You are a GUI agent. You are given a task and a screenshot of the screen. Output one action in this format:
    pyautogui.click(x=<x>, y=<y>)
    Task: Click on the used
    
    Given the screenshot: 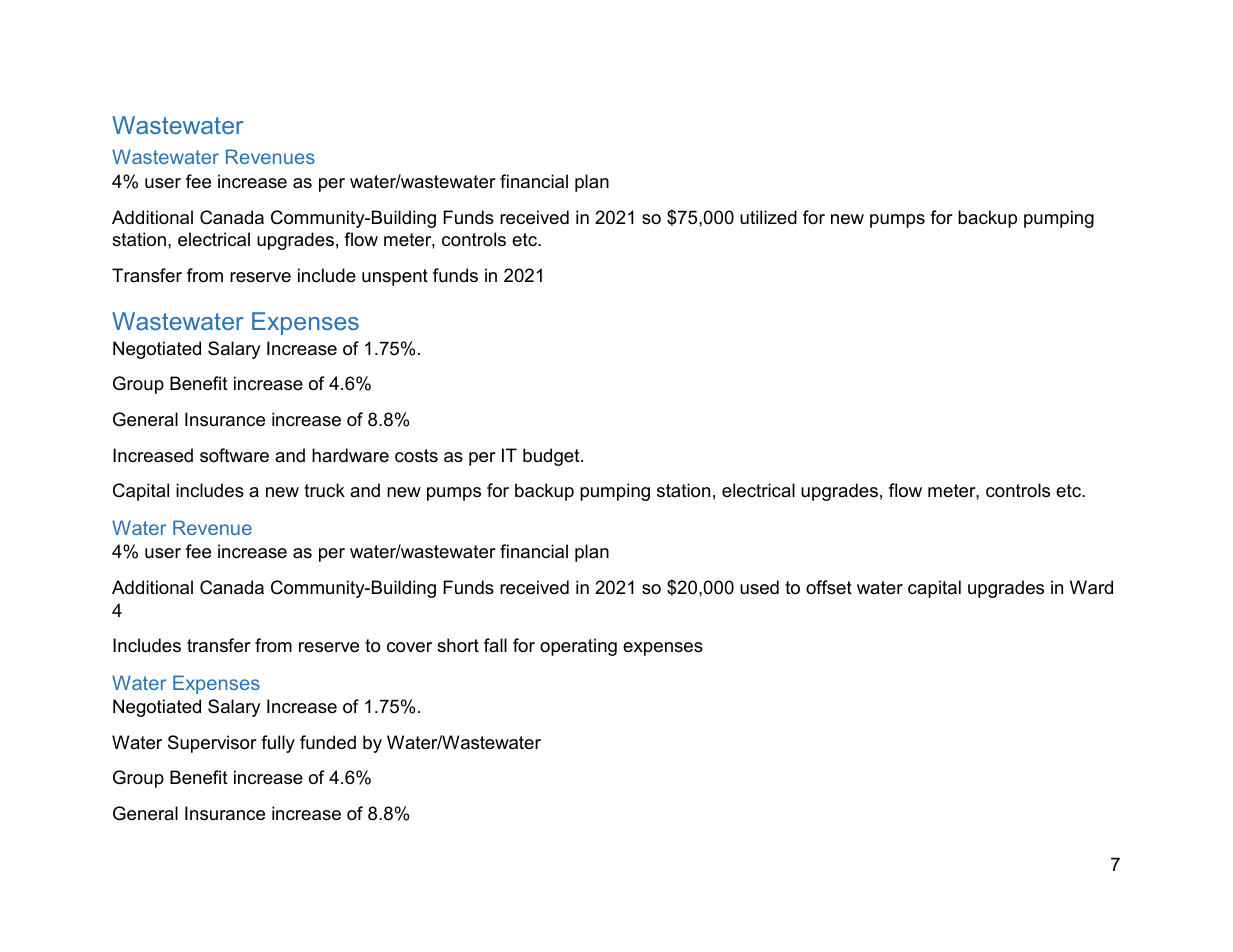 What is the action you would take?
    pyautogui.click(x=759, y=587)
